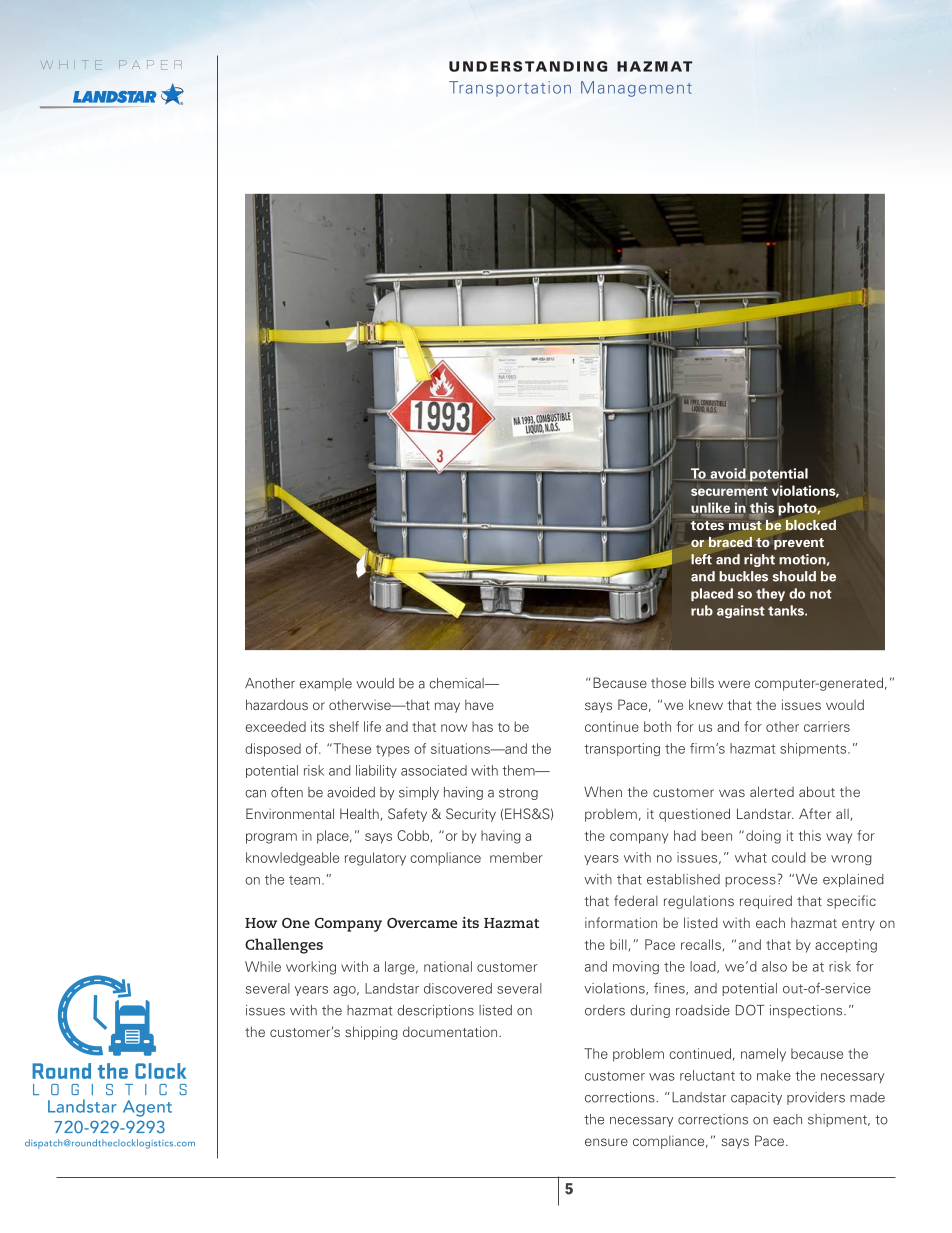  I want to click on hazardous, so click(277, 704).
